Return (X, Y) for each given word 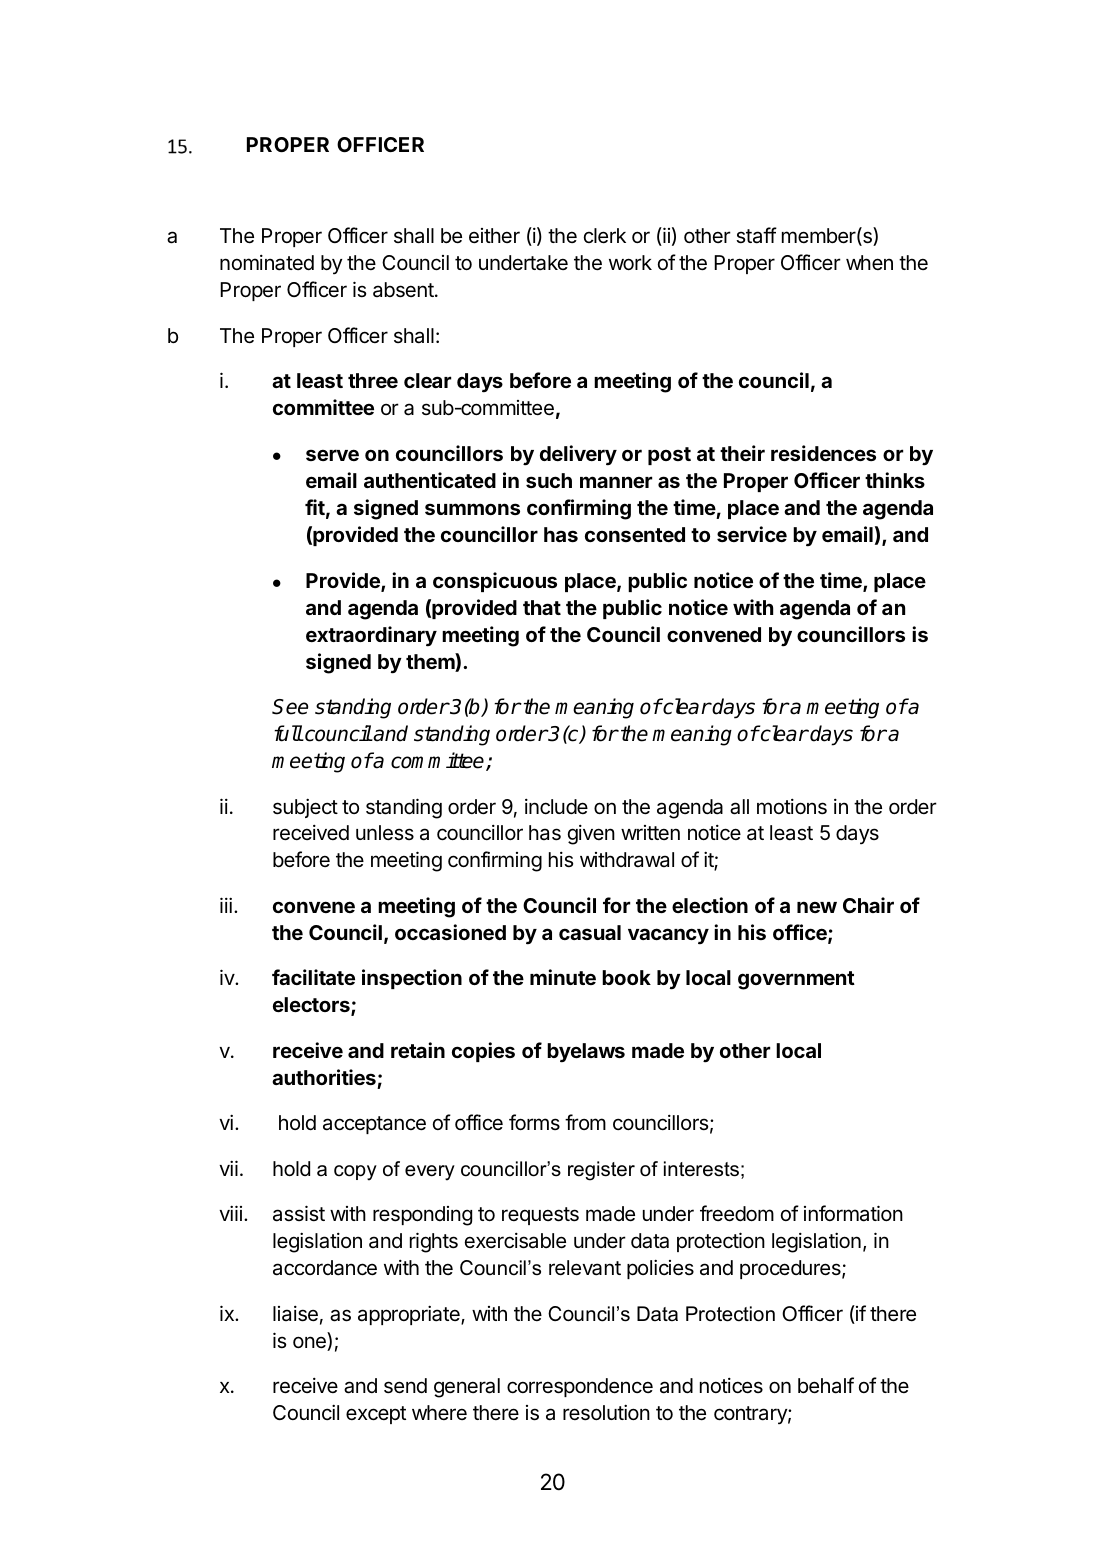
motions (792, 807)
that (542, 607)
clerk (605, 236)
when (869, 262)
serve (332, 455)
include (556, 806)
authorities (324, 1077)
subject (305, 808)
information (853, 1213)
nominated (267, 263)
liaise (295, 1314)
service (752, 534)
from (585, 1122)
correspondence (580, 1387)
